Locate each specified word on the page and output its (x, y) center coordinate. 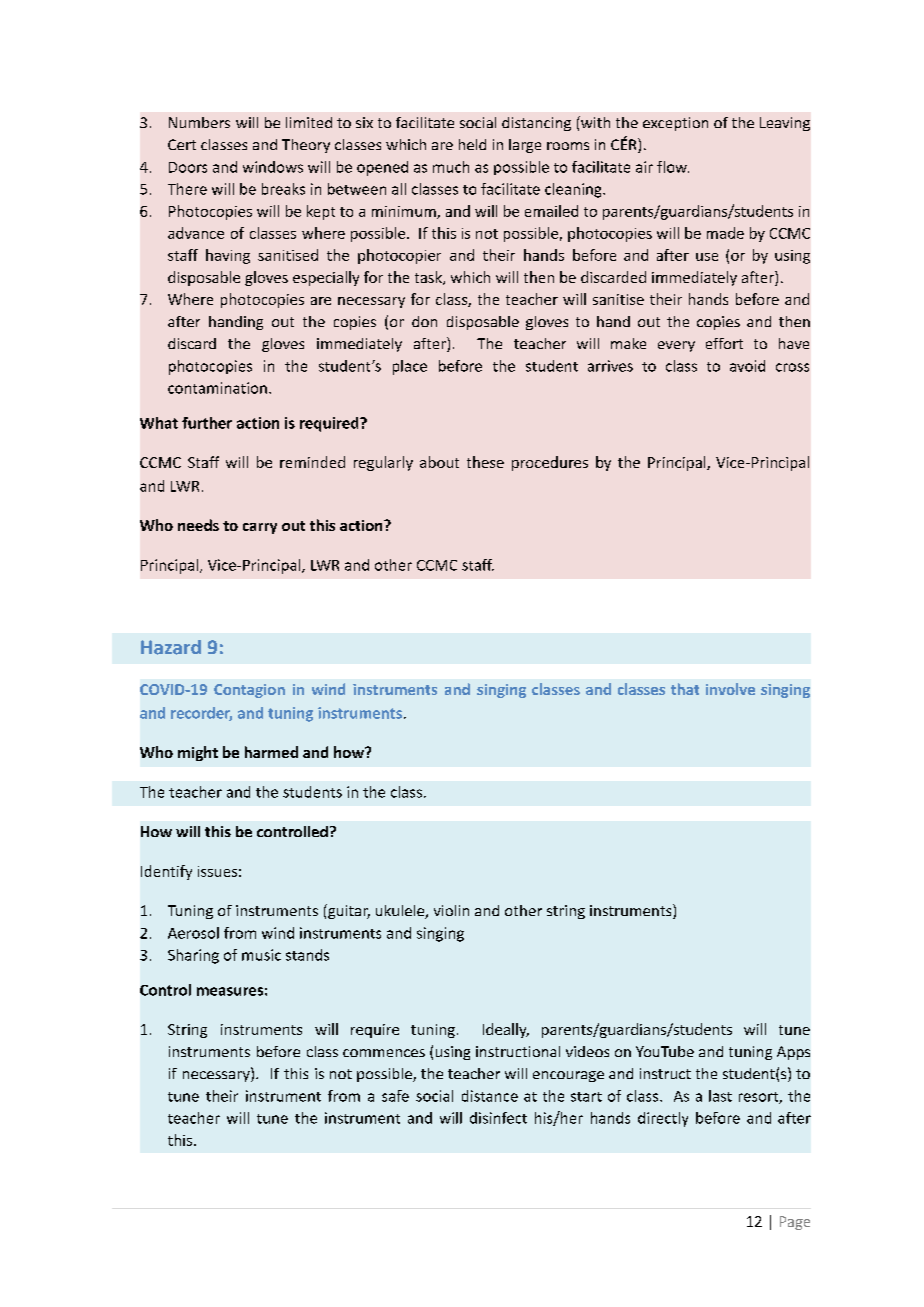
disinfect (498, 1118)
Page (795, 1223)
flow (673, 167)
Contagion (249, 691)
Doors (188, 167)
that (685, 689)
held (472, 144)
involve (730, 689)
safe (395, 1096)
